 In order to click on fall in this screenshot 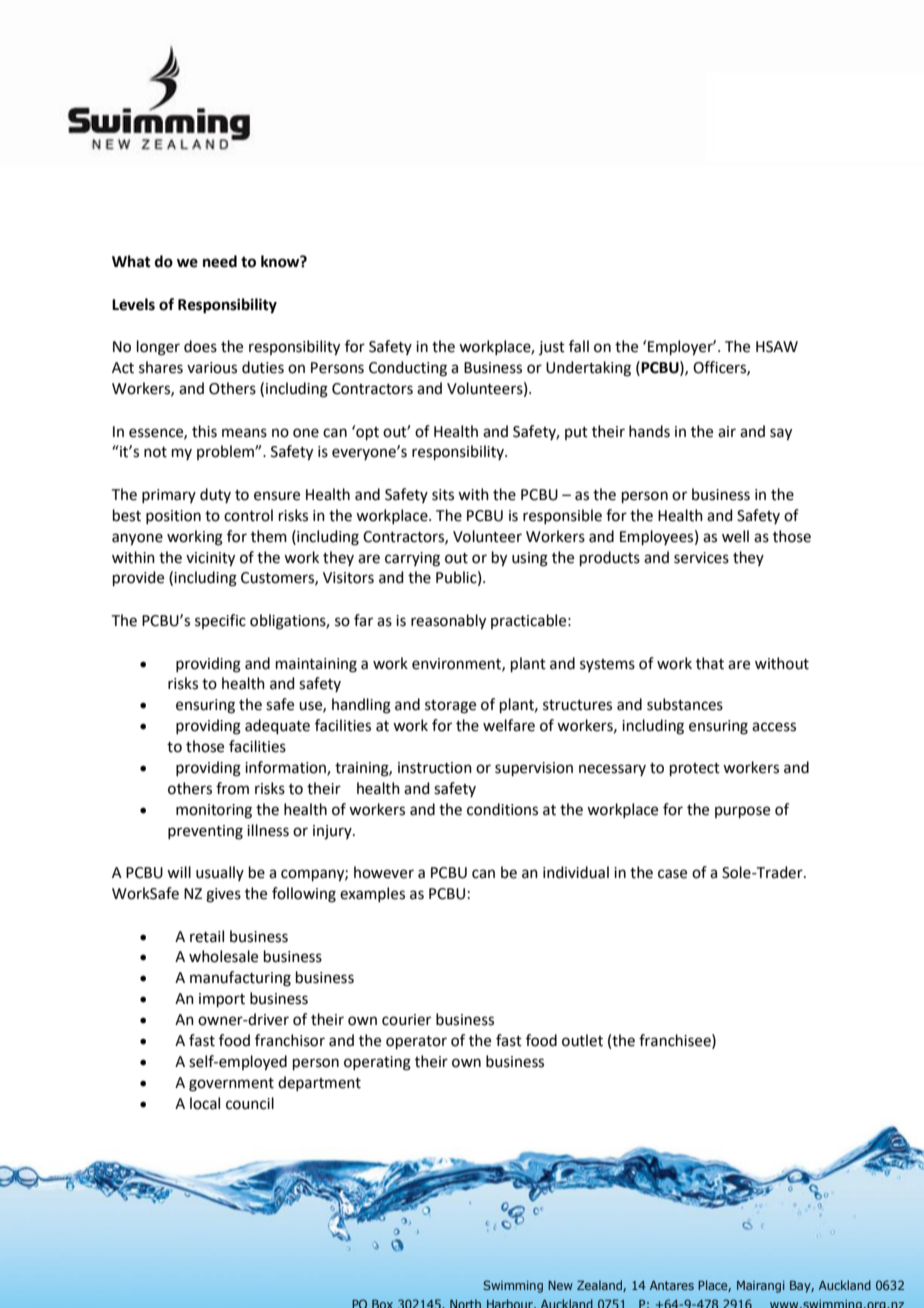, I will do `click(579, 346)`.
